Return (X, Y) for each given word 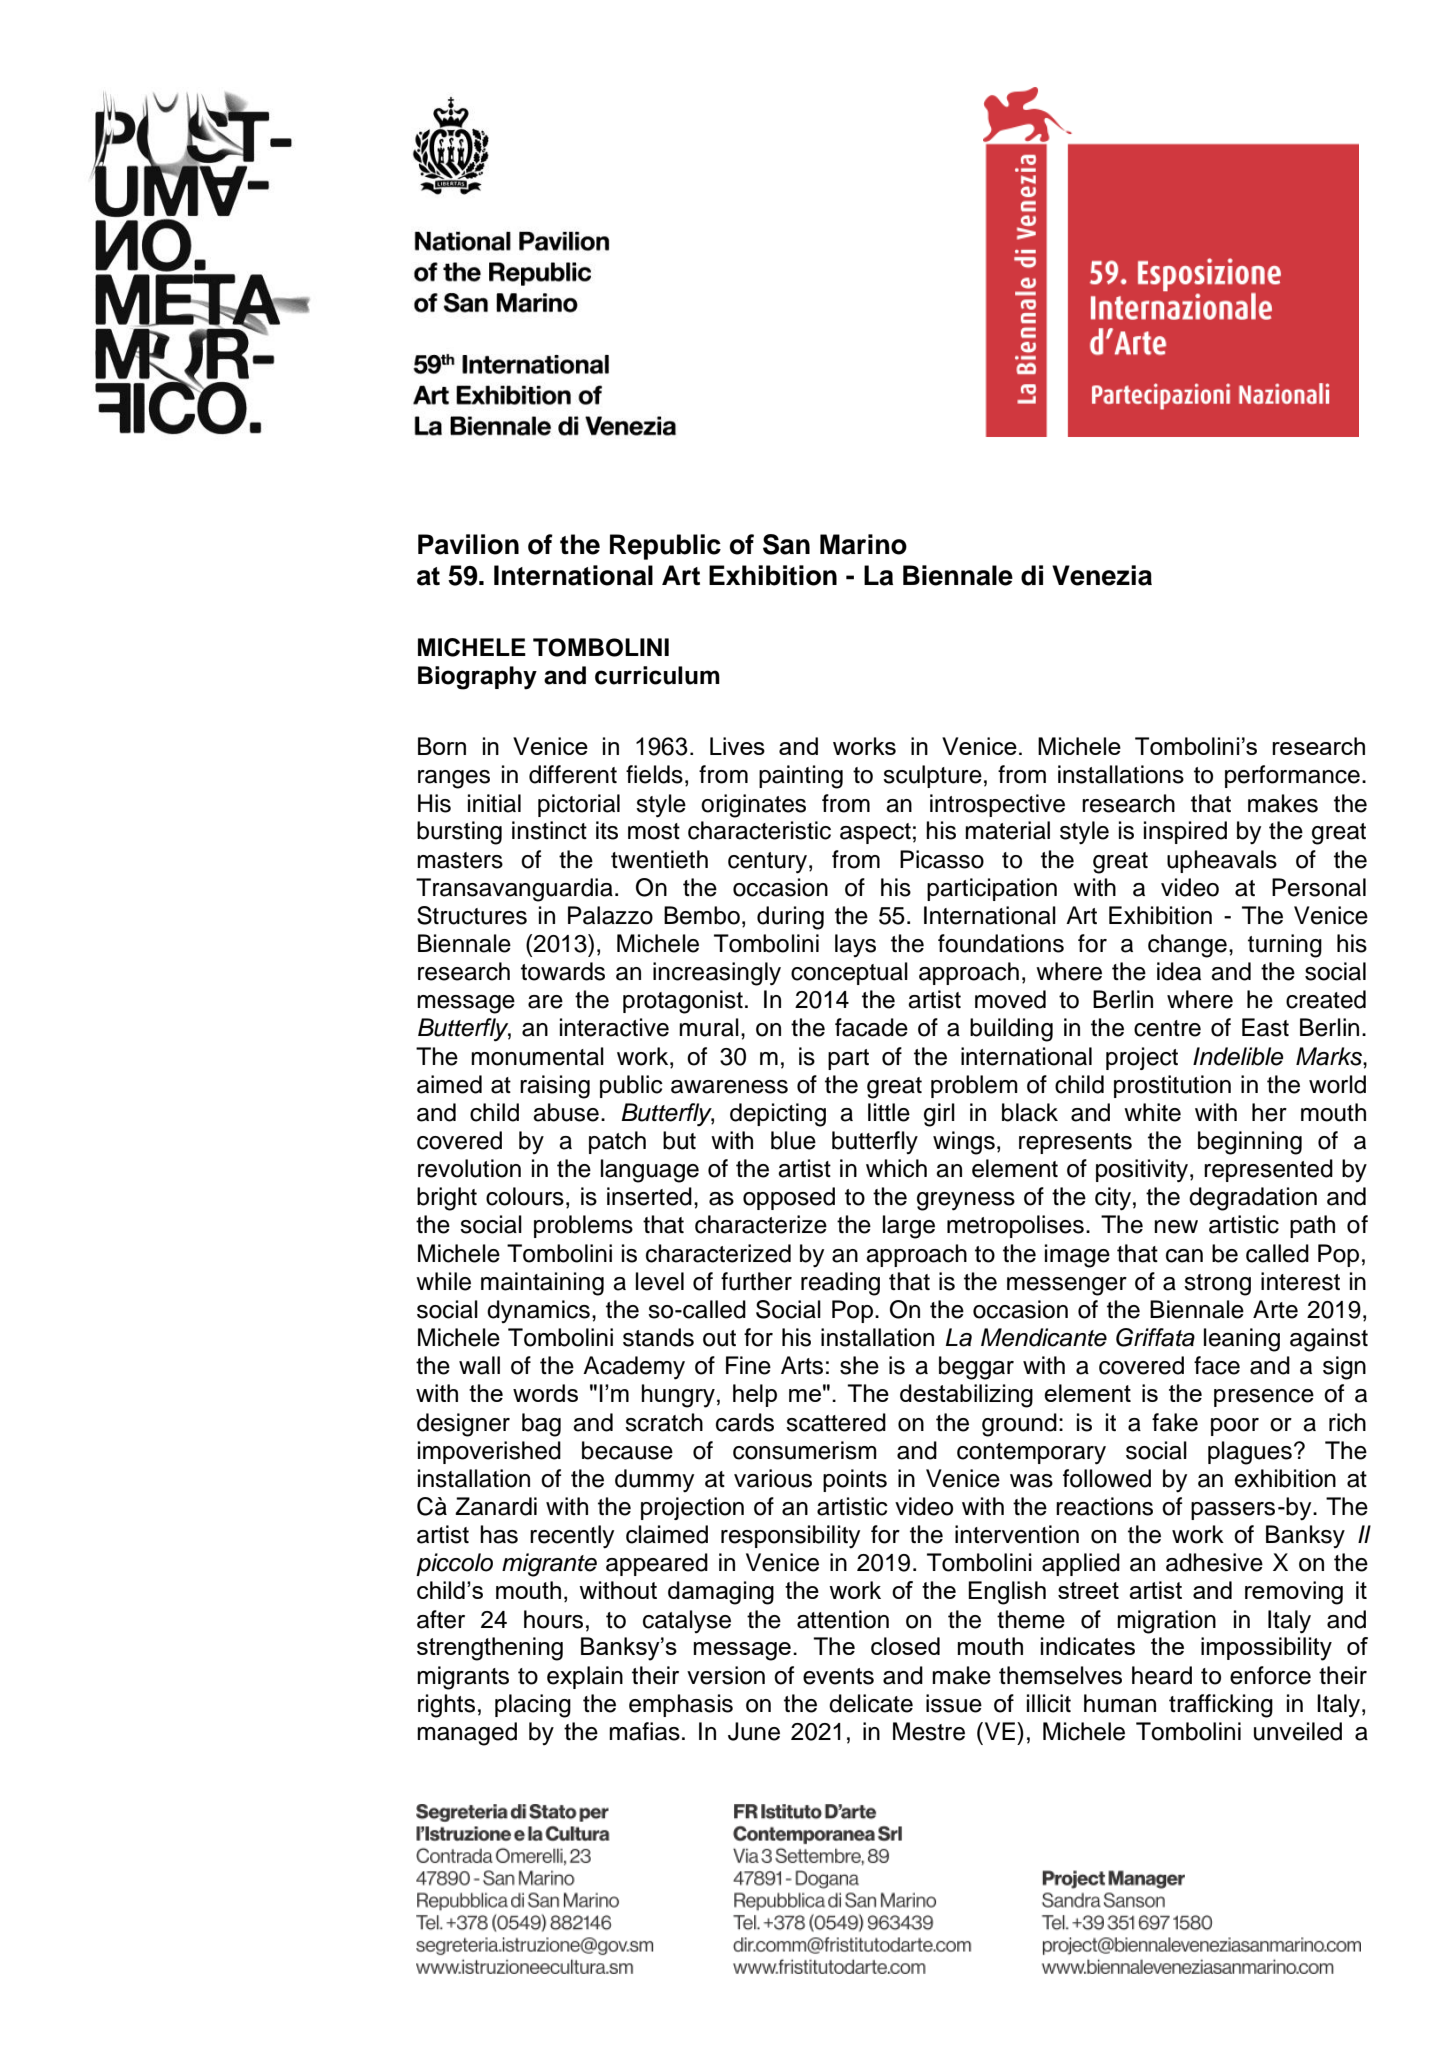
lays (855, 945)
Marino (863, 544)
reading (840, 1284)
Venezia (1102, 575)
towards (563, 971)
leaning (1242, 1340)
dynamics (538, 1311)
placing (533, 1706)
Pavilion (468, 544)
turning (1285, 946)
